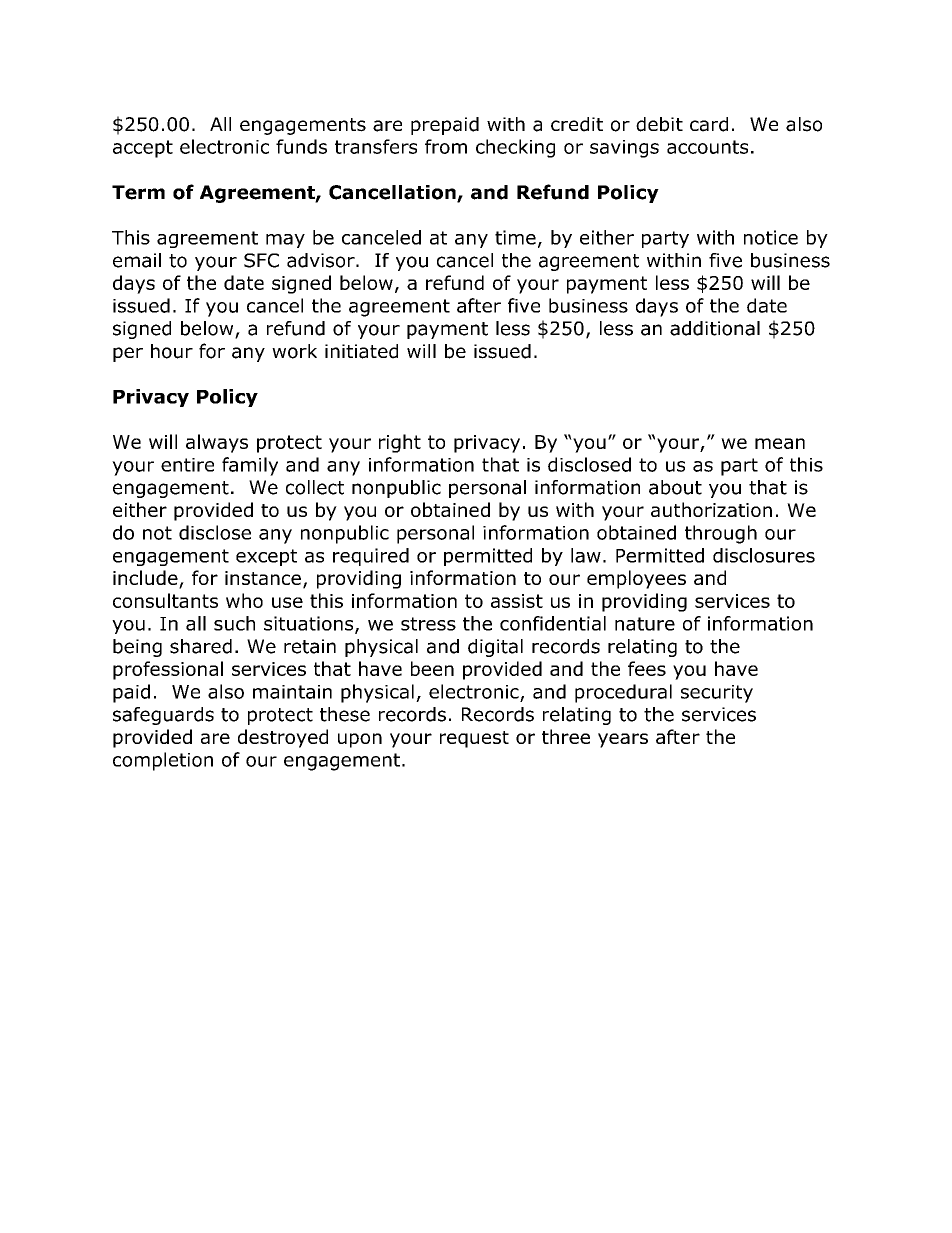 The height and width of the image is (1233, 952). Describe the element at coordinates (780, 443) in the image. I see `mean` at that location.
